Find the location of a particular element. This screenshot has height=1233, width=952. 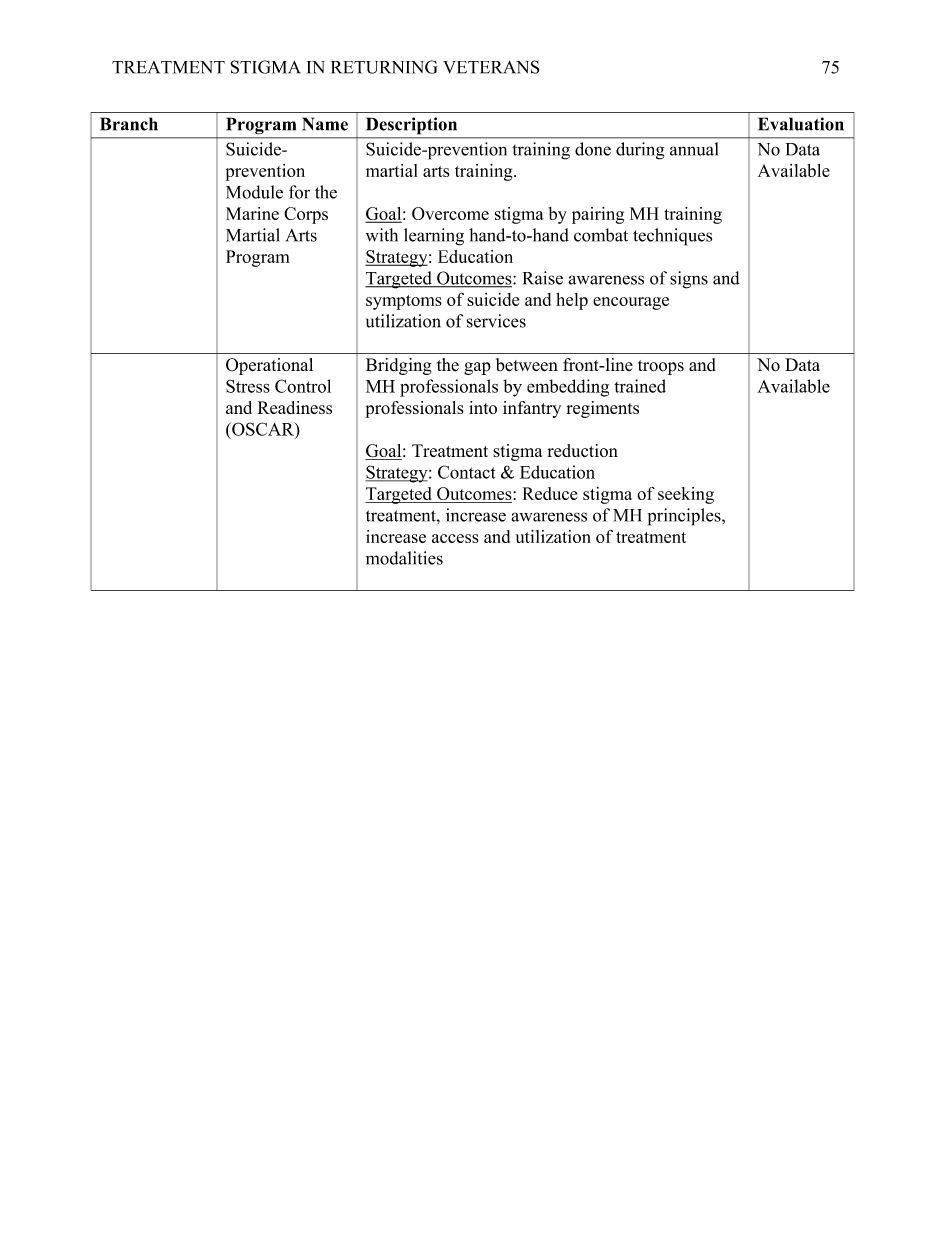

Operational is located at coordinates (269, 366).
